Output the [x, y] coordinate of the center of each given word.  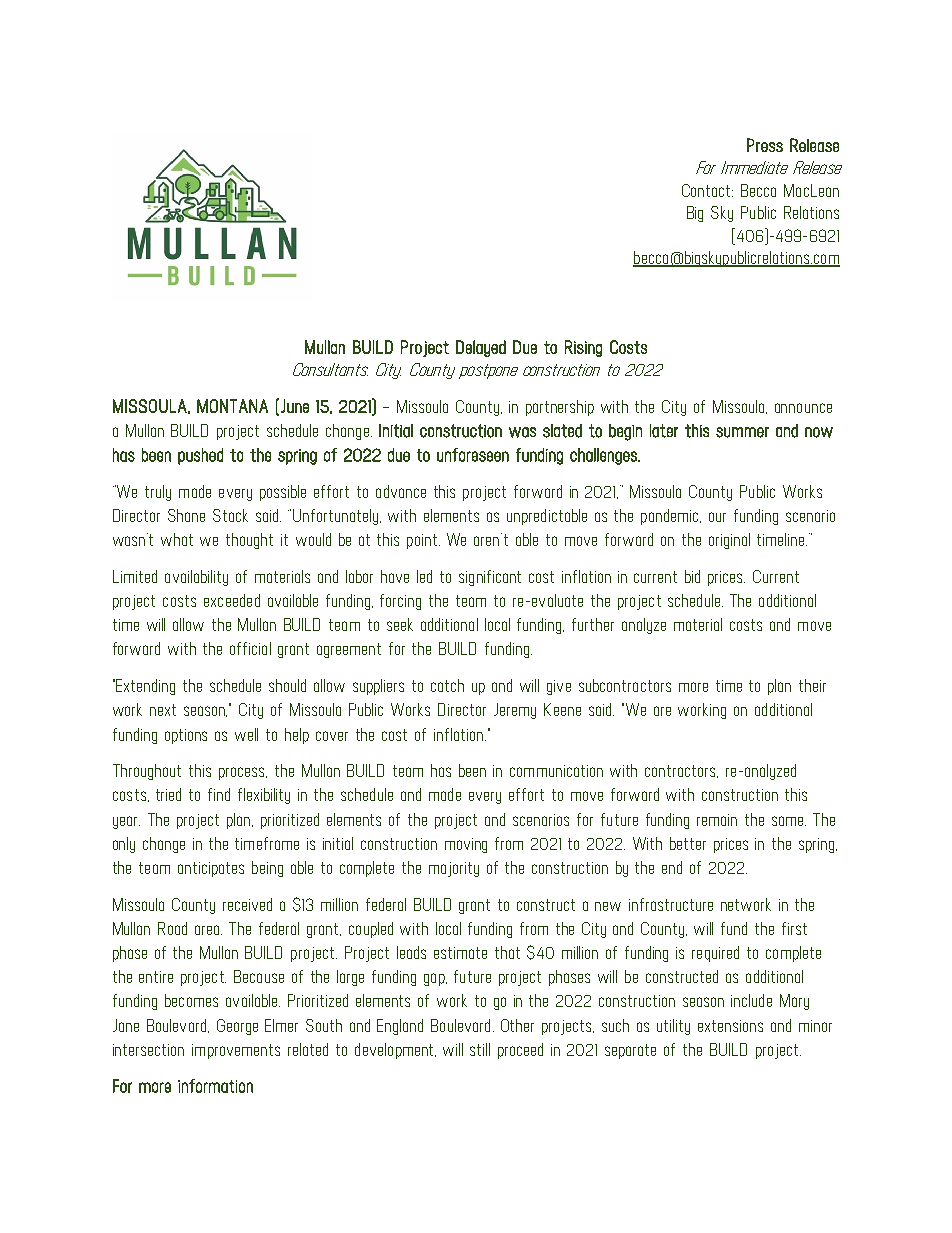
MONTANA [232, 406]
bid [692, 576]
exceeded [232, 600]
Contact [707, 190]
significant [490, 578]
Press [765, 145]
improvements [236, 1051]
